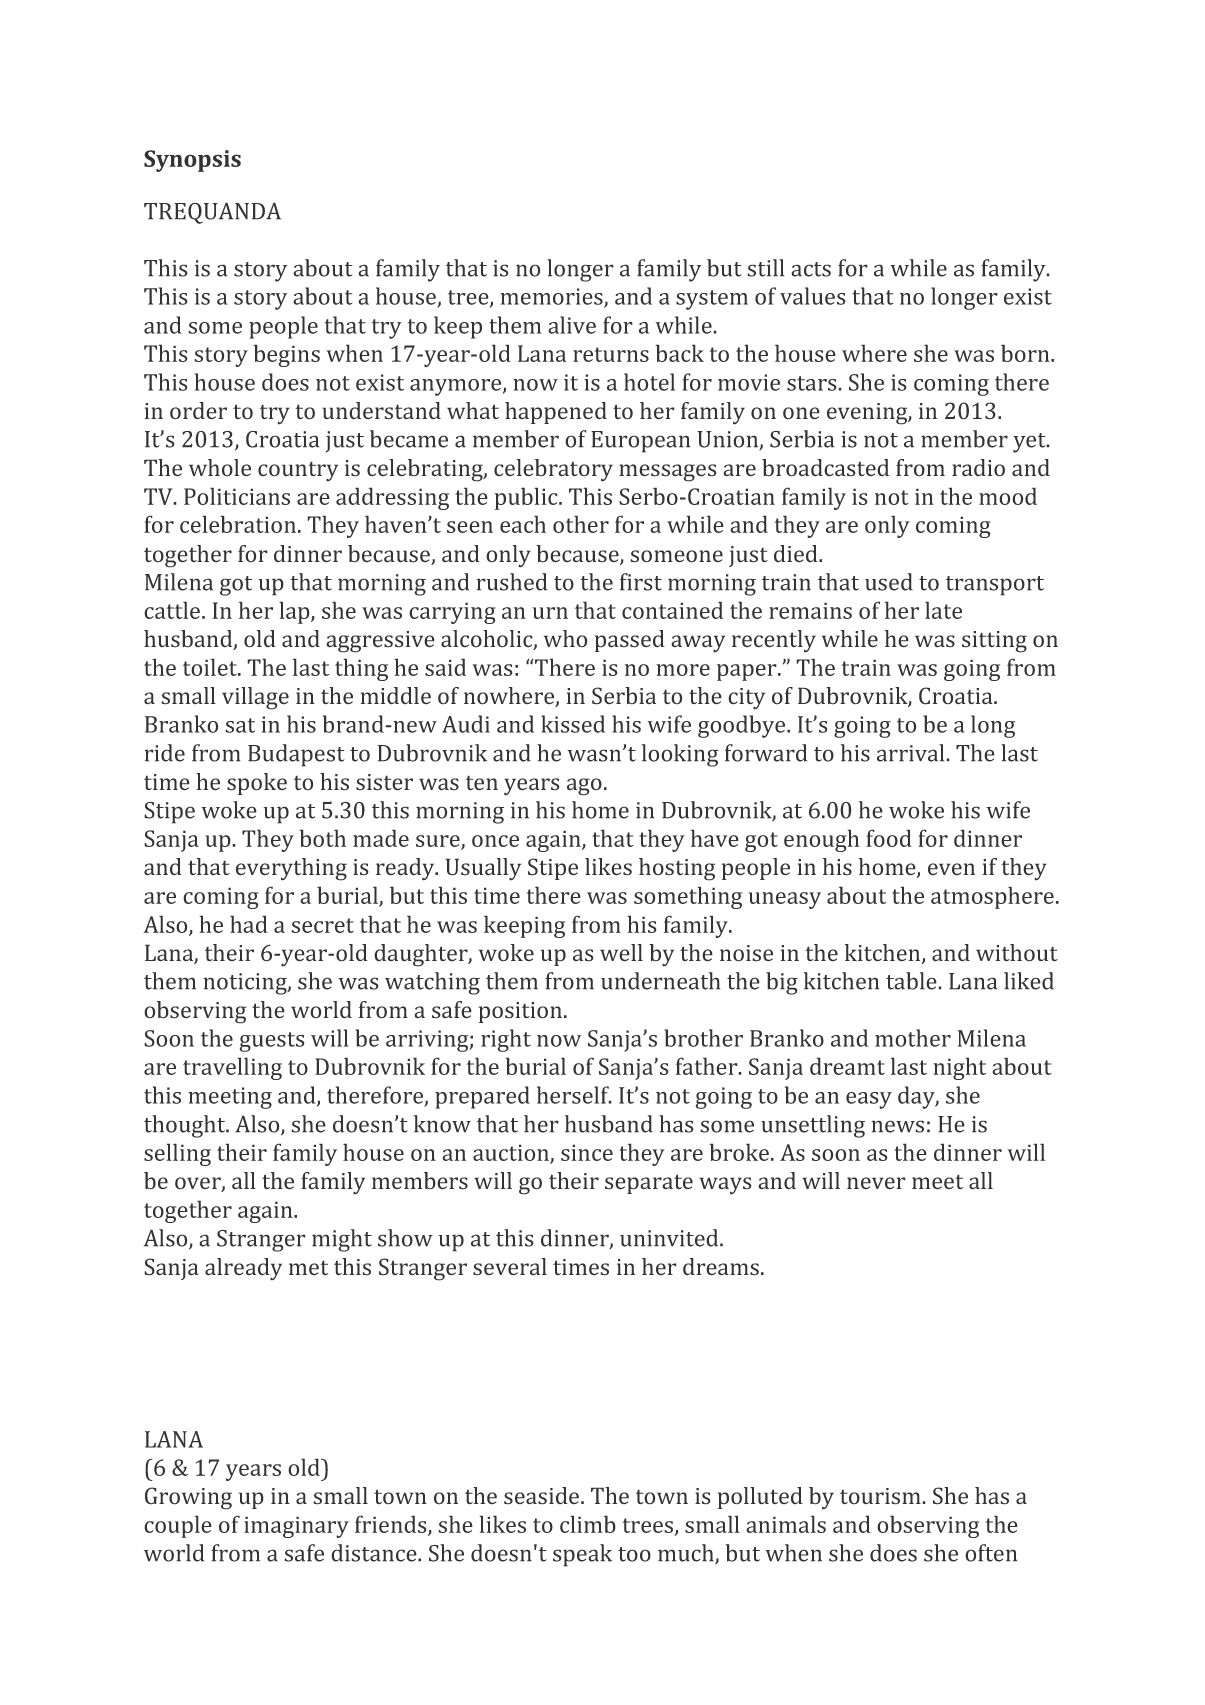 This page has width=1205, height=1705. I want to click on imaginary, so click(296, 1527).
